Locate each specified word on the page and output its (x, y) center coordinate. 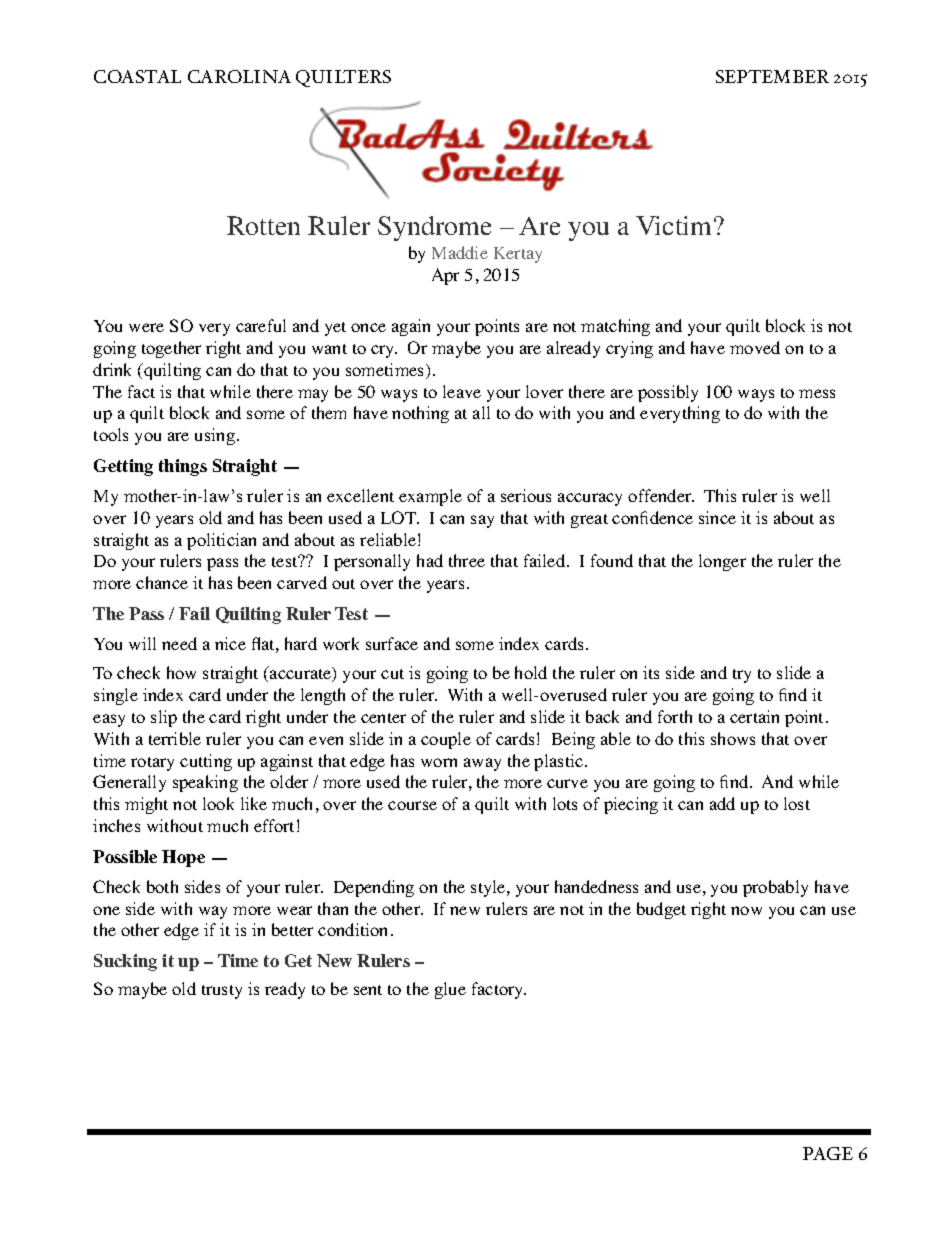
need (179, 643)
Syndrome (434, 228)
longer (722, 562)
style (489, 888)
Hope (183, 858)
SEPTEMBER (772, 76)
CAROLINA (239, 76)
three (467, 560)
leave (462, 391)
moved (755, 347)
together (171, 349)
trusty (222, 992)
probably (775, 888)
